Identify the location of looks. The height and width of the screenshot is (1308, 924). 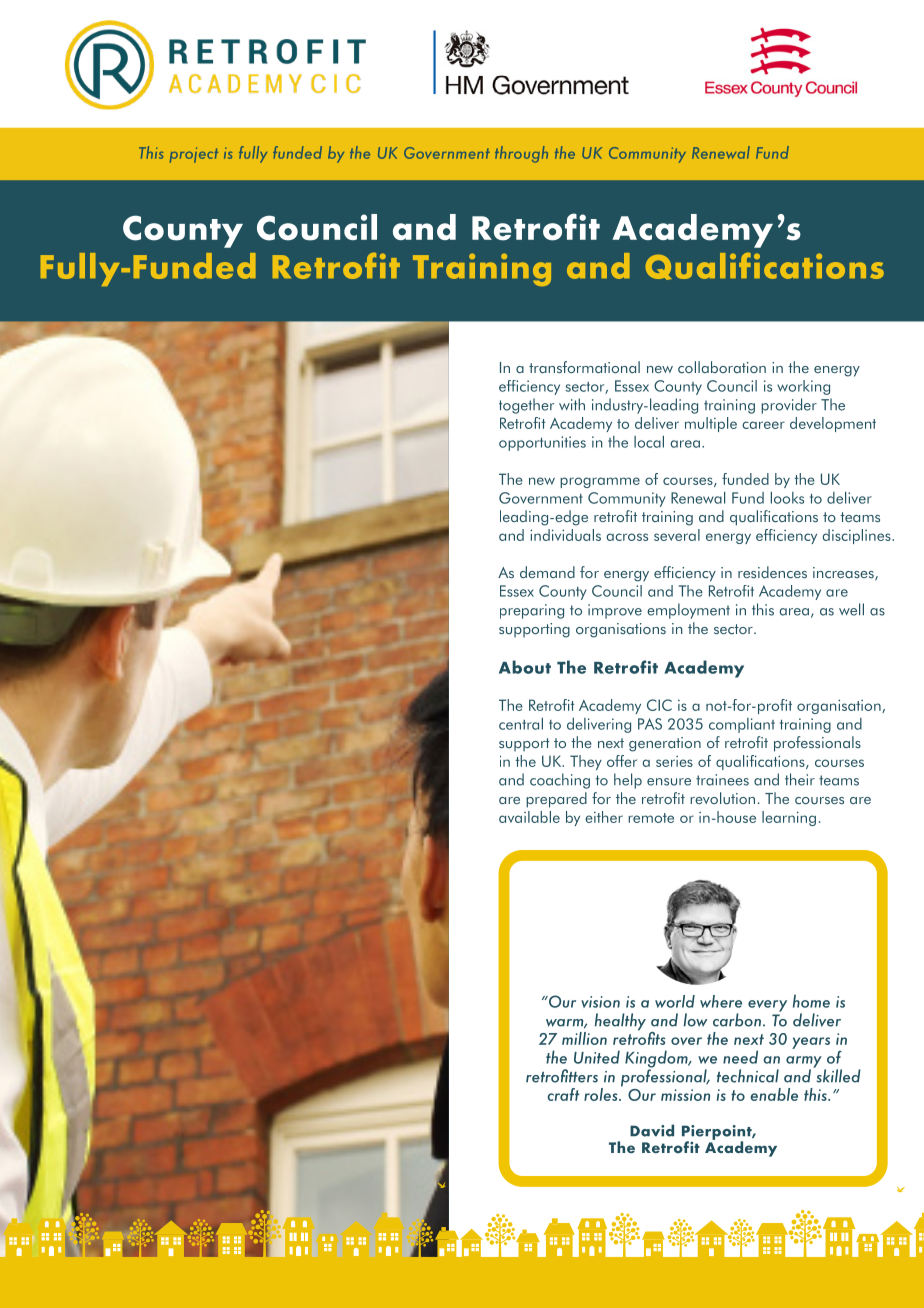
(787, 498).
